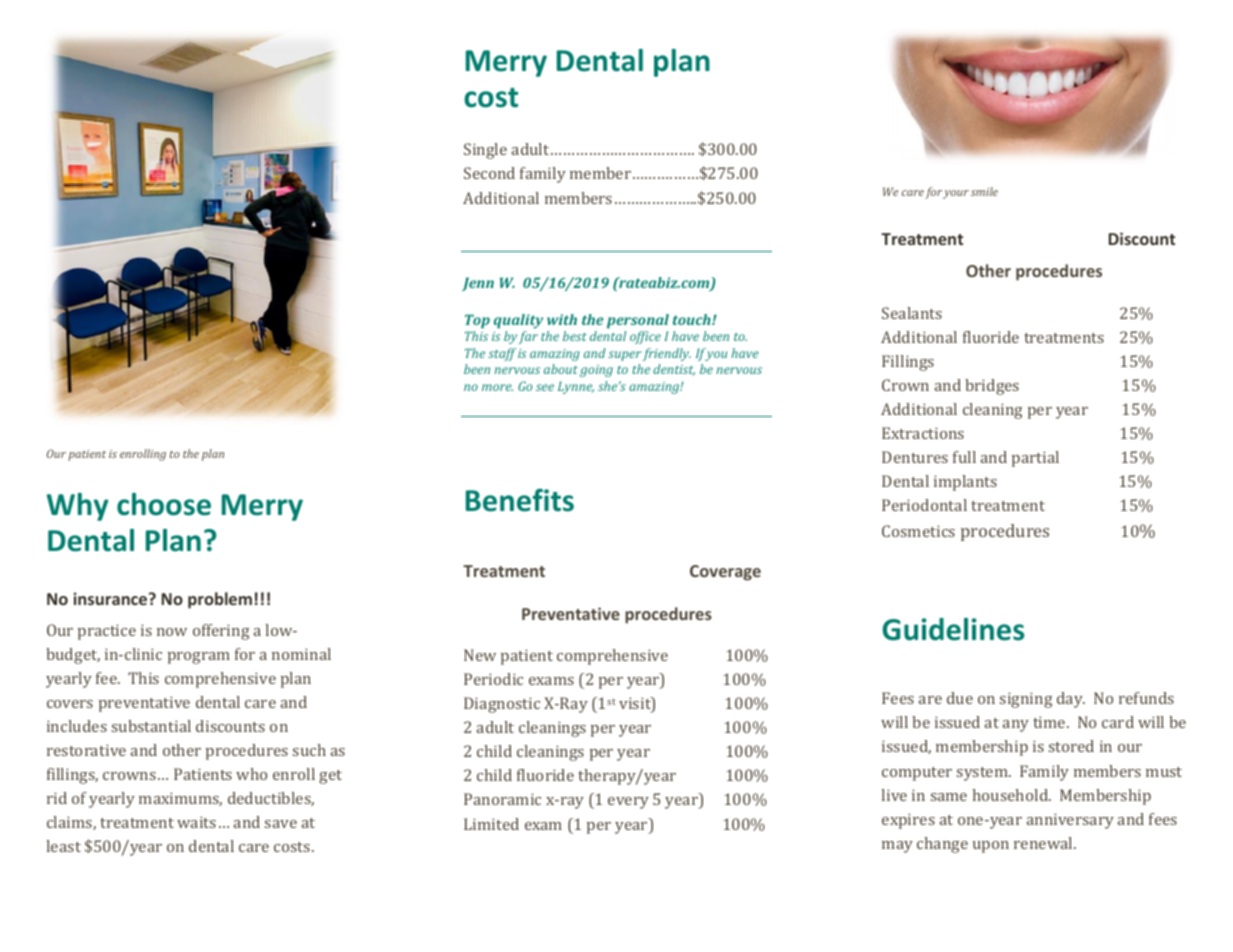  What do you see at coordinates (984, 191) in the screenshot?
I see `smile` at bounding box center [984, 191].
